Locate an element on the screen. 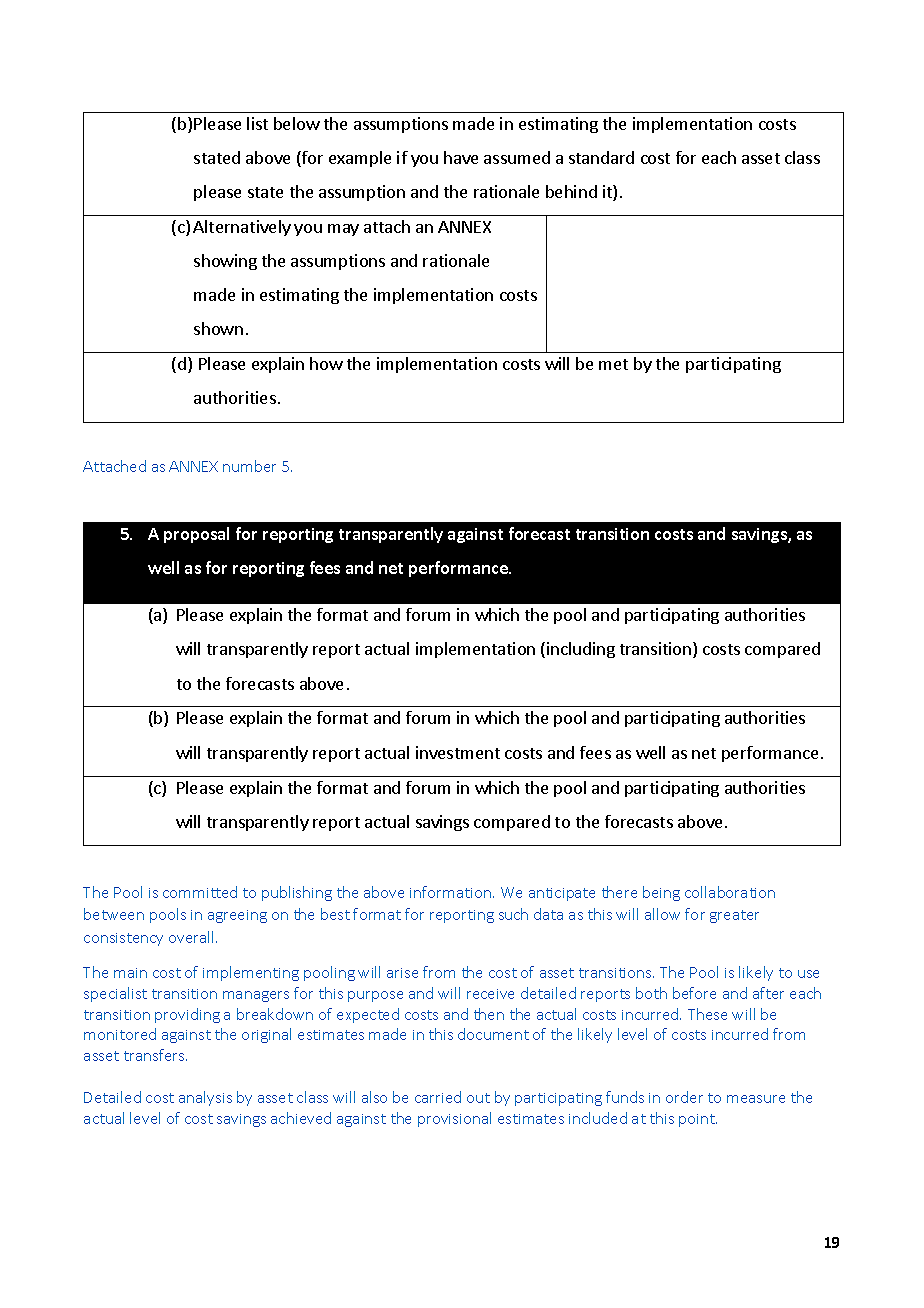 The height and width of the screenshot is (1308, 924). proposal is located at coordinates (196, 535).
